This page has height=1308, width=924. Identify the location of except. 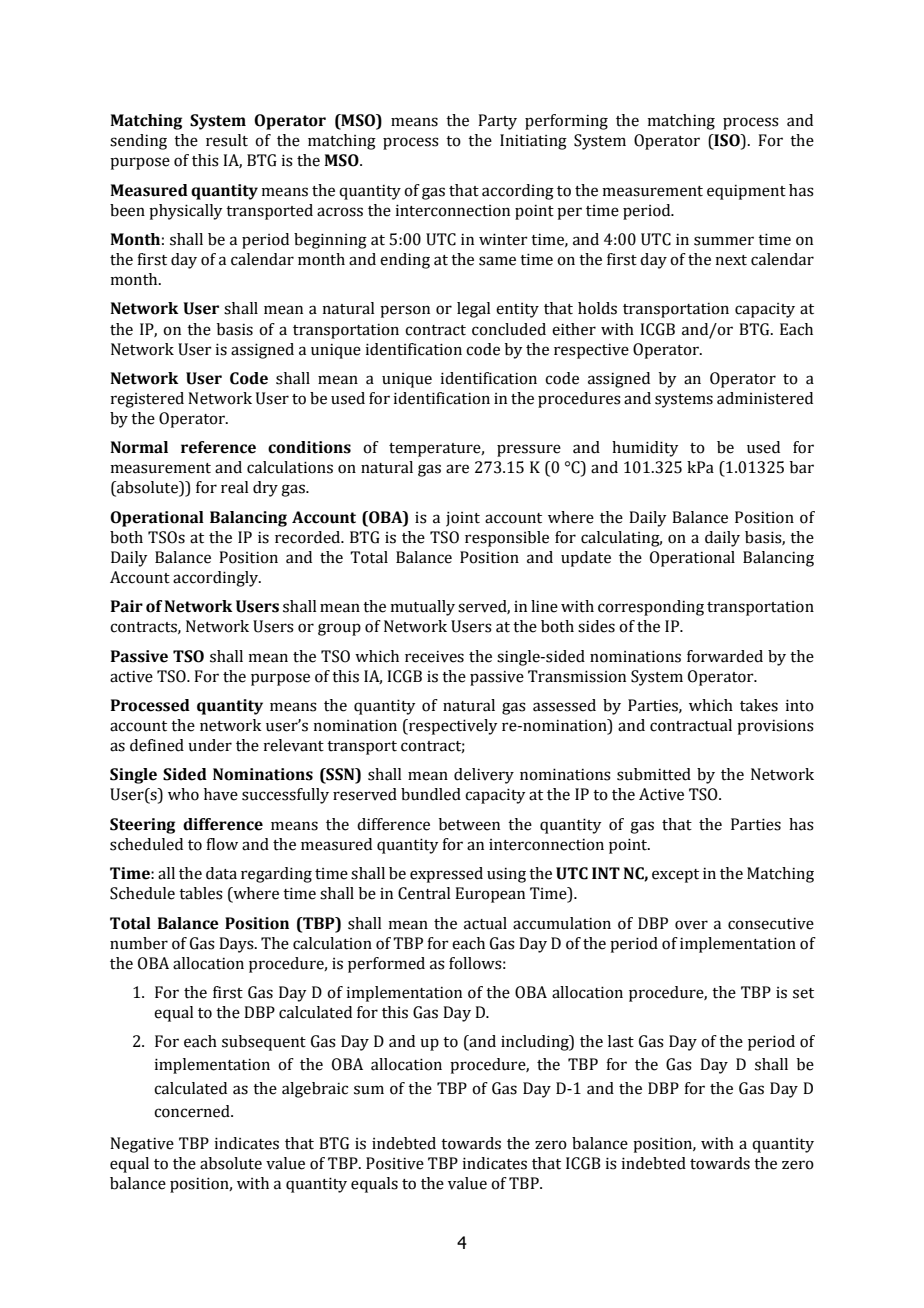
(675, 876).
